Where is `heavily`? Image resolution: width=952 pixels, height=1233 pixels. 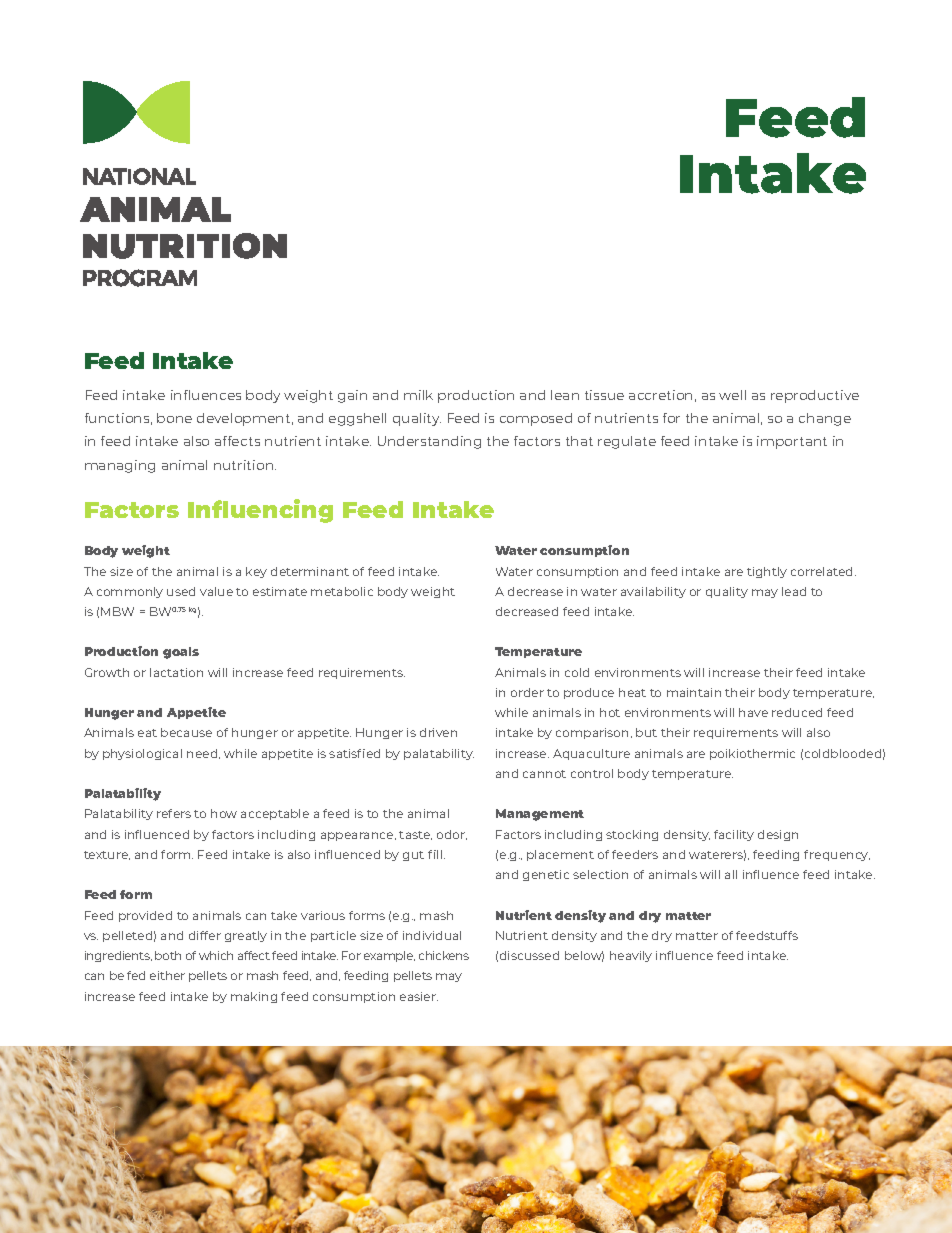
heavily is located at coordinates (631, 956).
